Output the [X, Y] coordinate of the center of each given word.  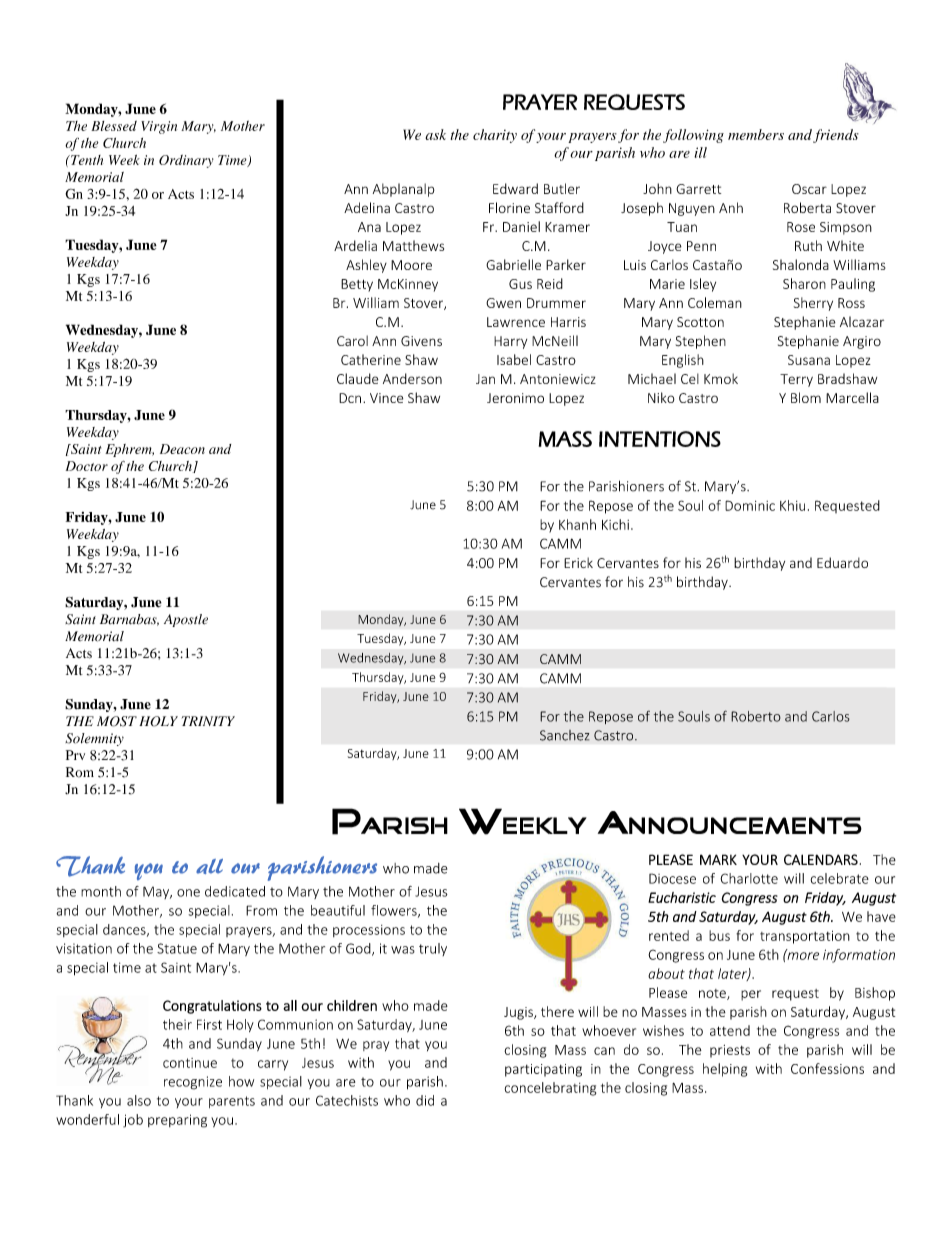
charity [495, 136]
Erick [578, 562]
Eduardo [842, 562]
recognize [193, 1083]
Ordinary [186, 161]
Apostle [186, 620]
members [756, 134]
